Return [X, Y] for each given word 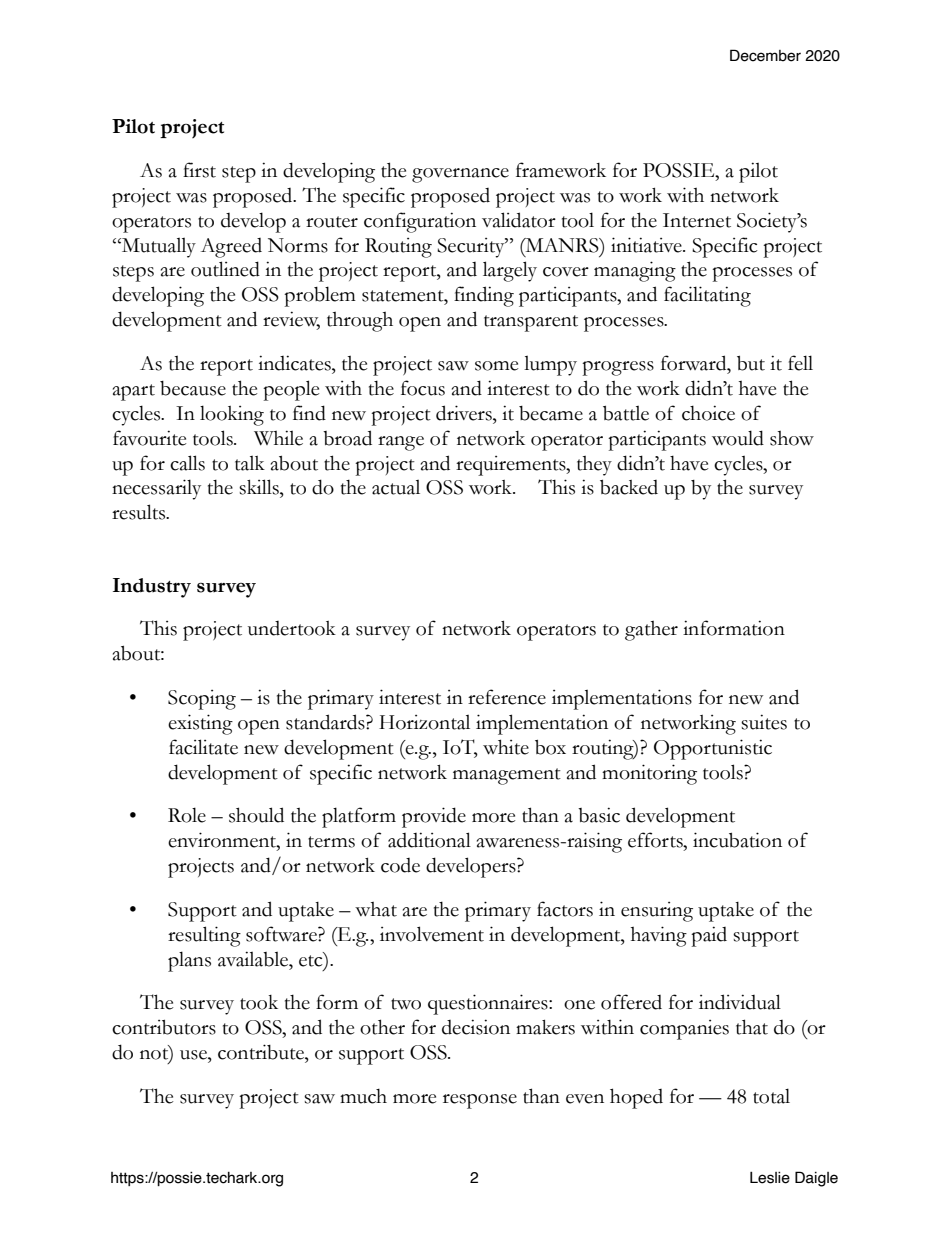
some [496, 366]
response [480, 1101]
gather [651, 631]
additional [429, 840]
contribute [262, 1052]
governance [460, 175]
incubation [737, 840]
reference [507, 697]
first [199, 170]
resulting [204, 936]
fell [800, 363]
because [193, 388]
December [765, 55]
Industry [152, 588]
